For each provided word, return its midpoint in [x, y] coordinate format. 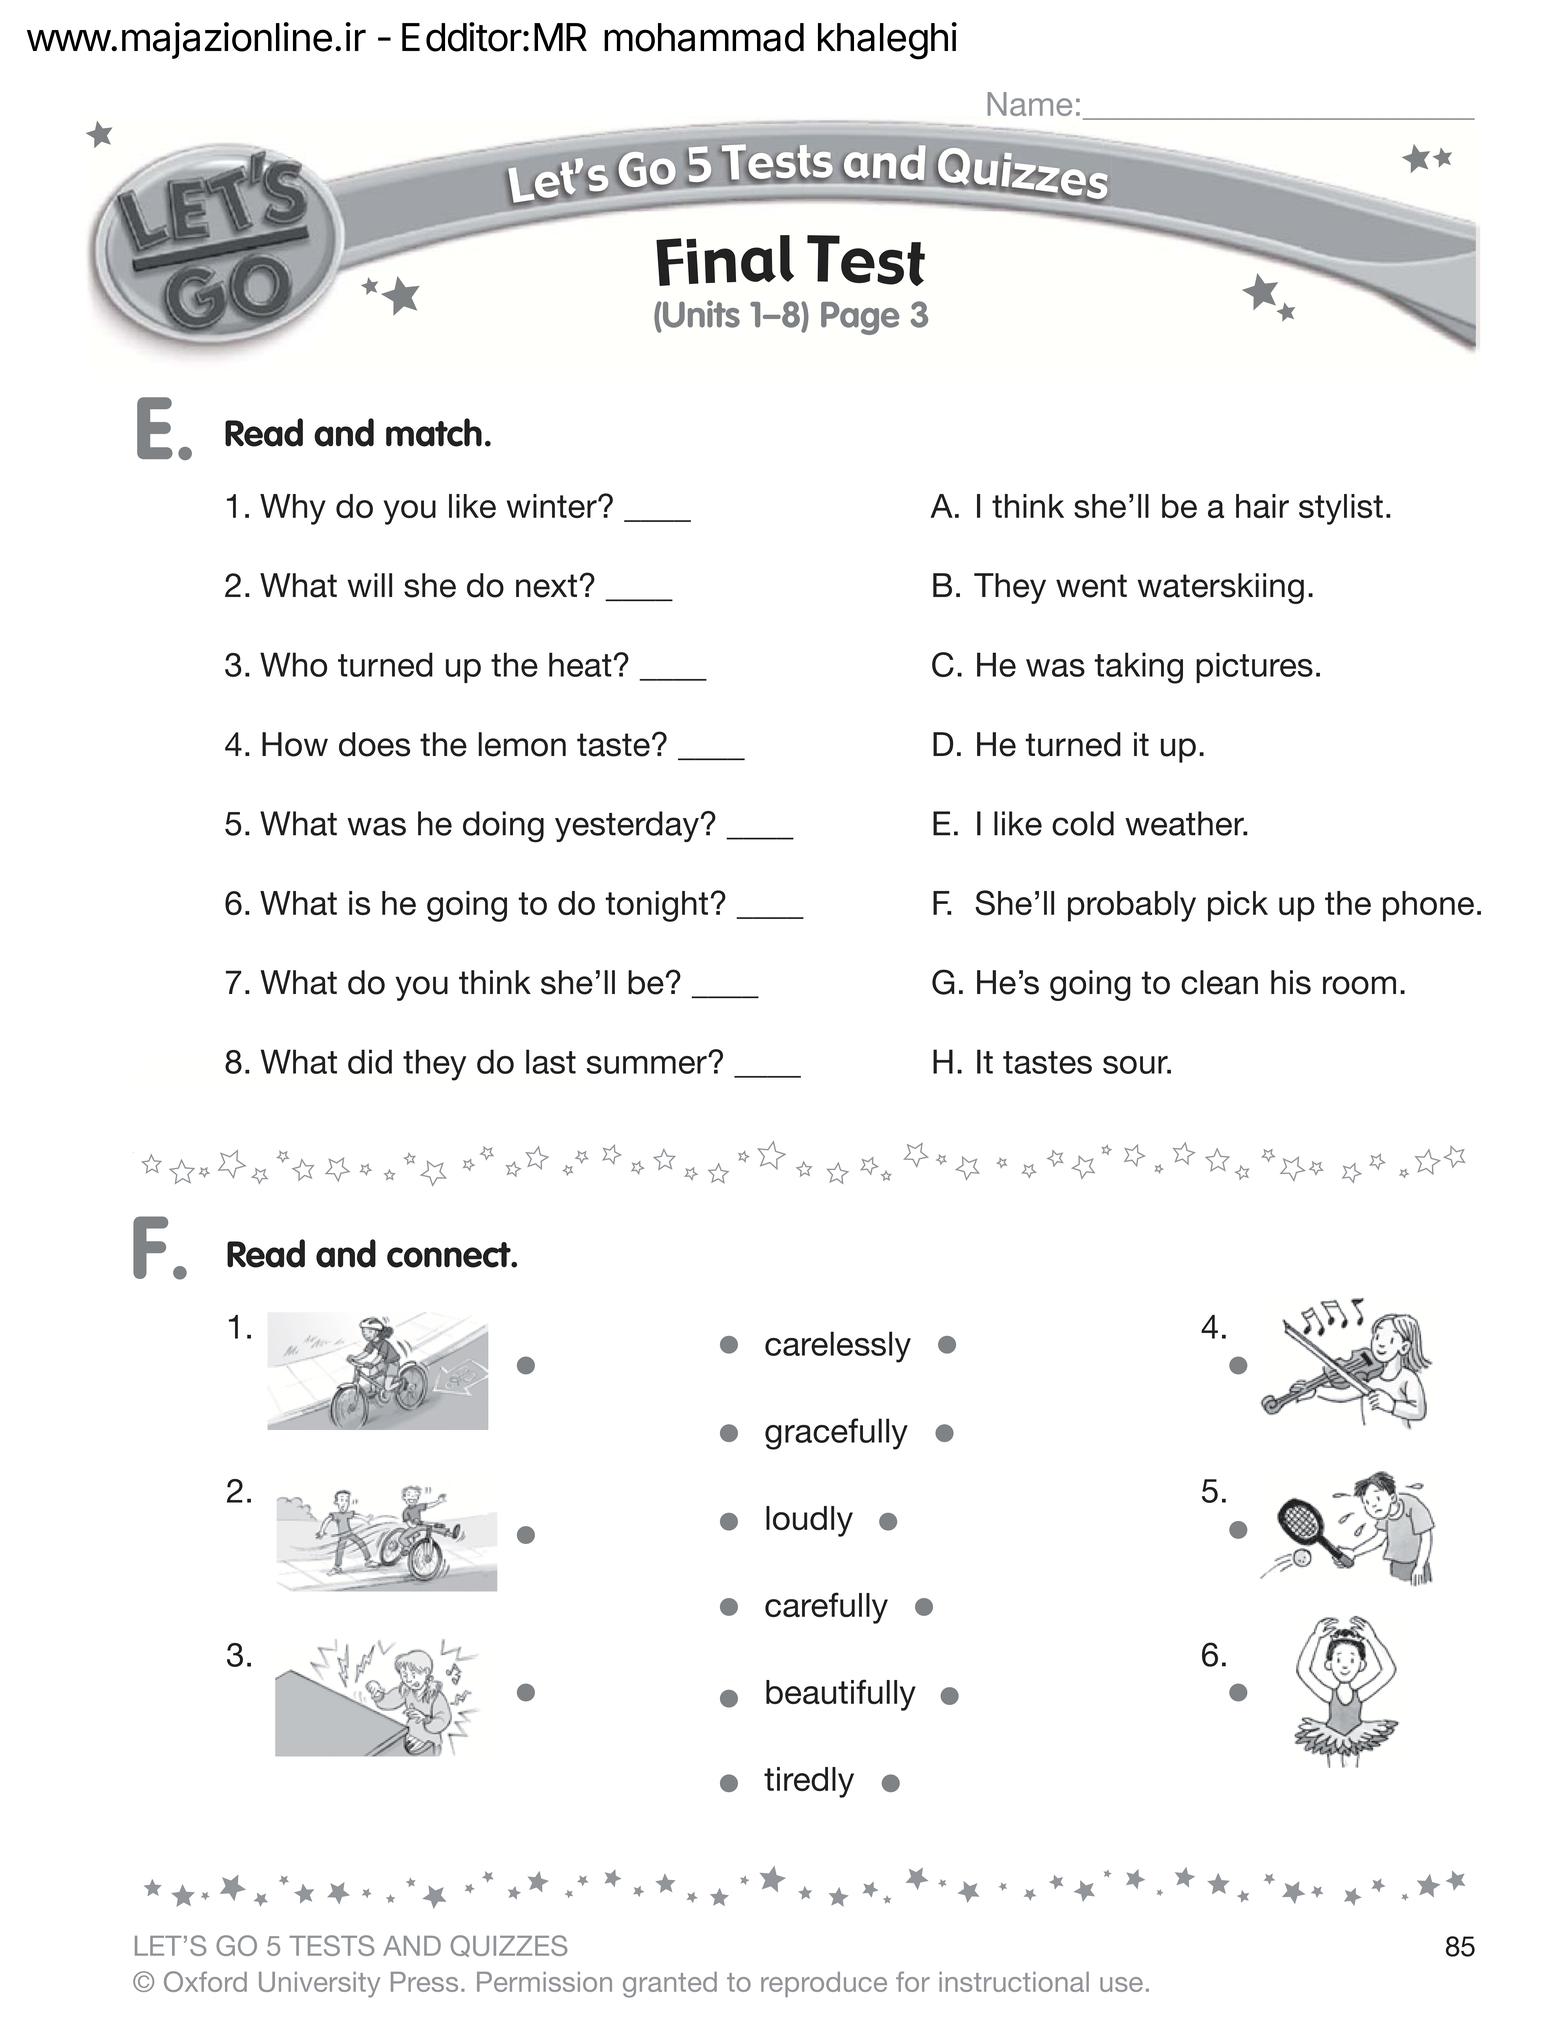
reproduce [824, 1984]
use [1121, 1984]
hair [1262, 506]
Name [1030, 104]
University [319, 1985]
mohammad [704, 37]
